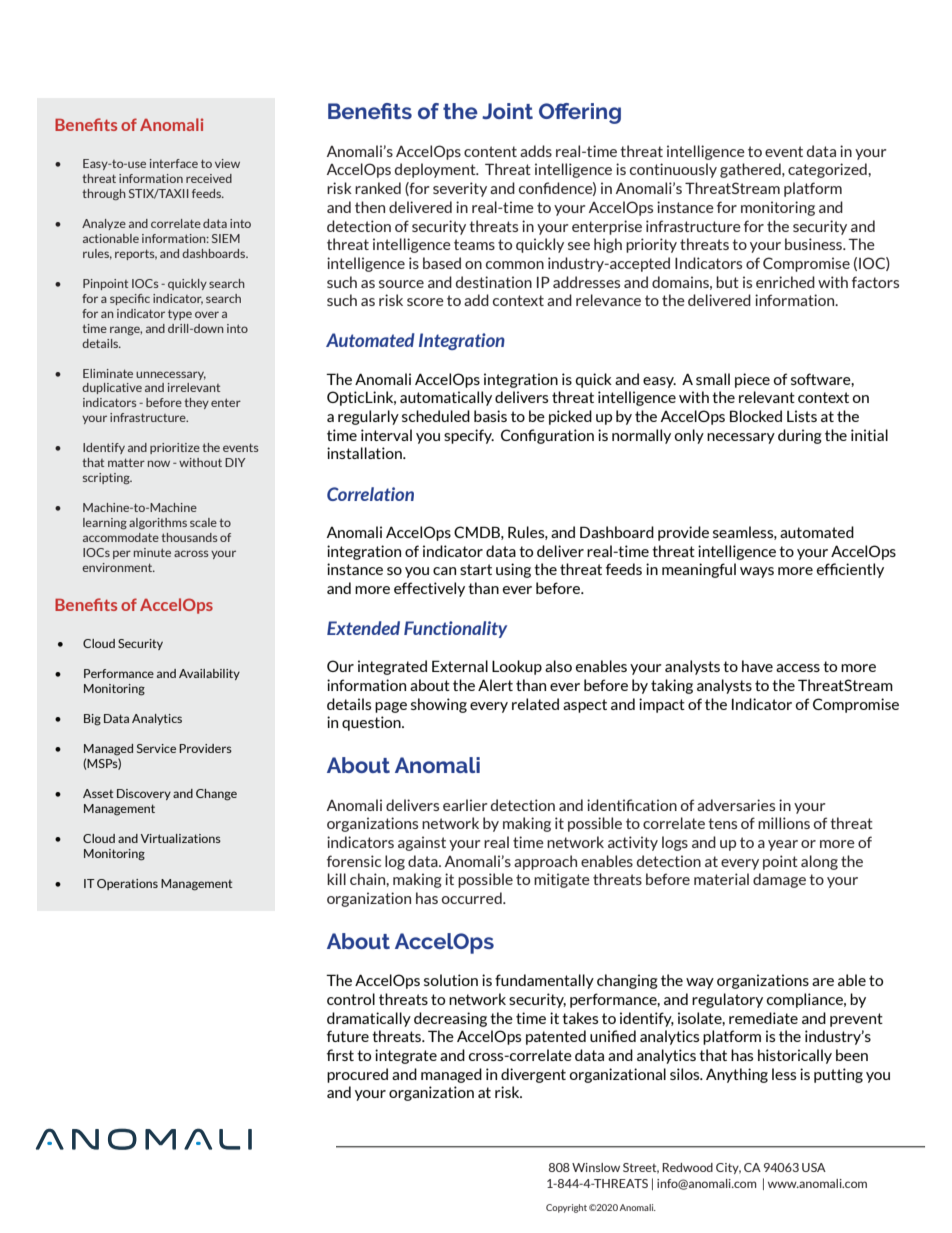 This screenshot has height=1233, width=952. I want to click on Lists, so click(802, 416).
